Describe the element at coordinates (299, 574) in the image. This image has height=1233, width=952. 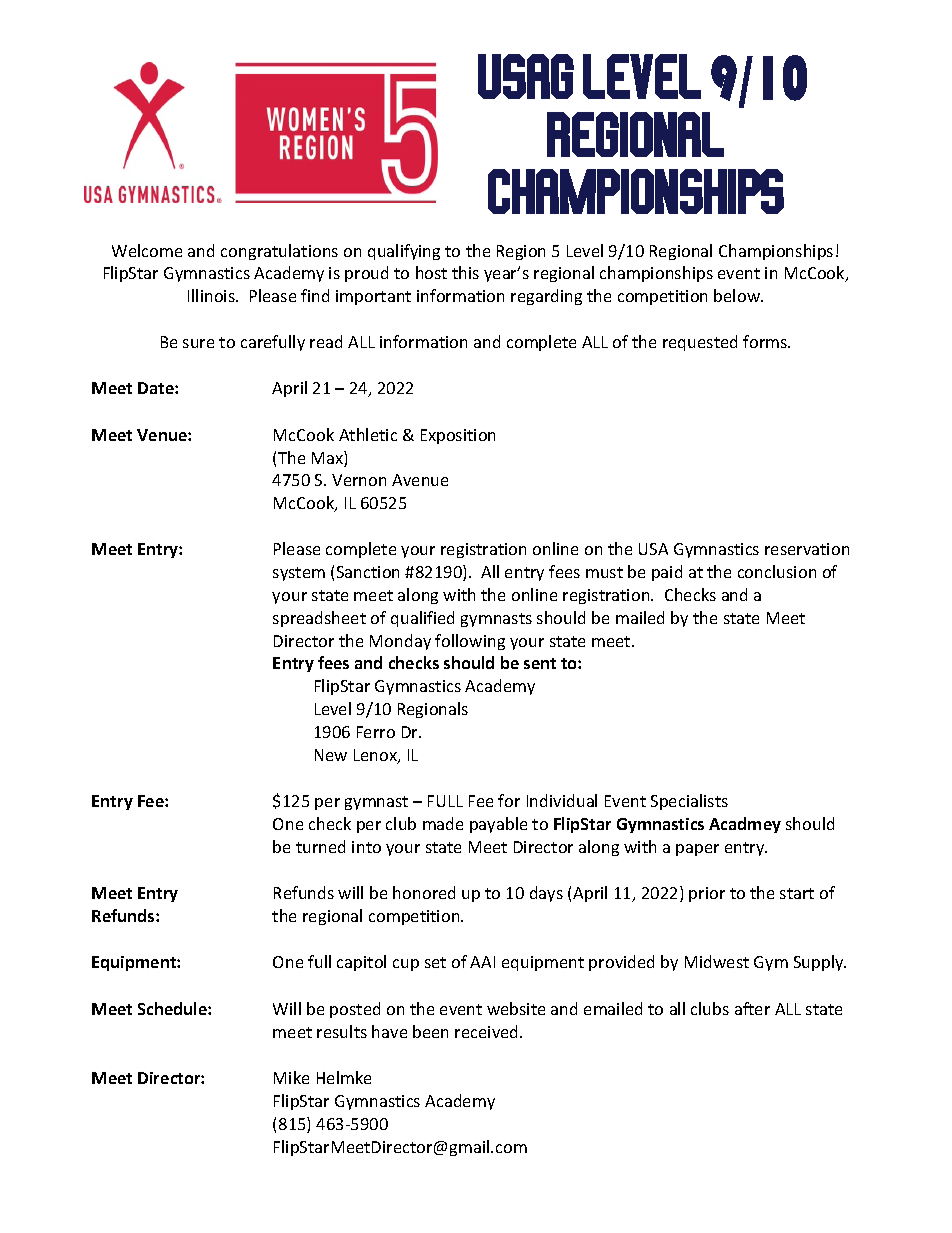
I see `system` at that location.
